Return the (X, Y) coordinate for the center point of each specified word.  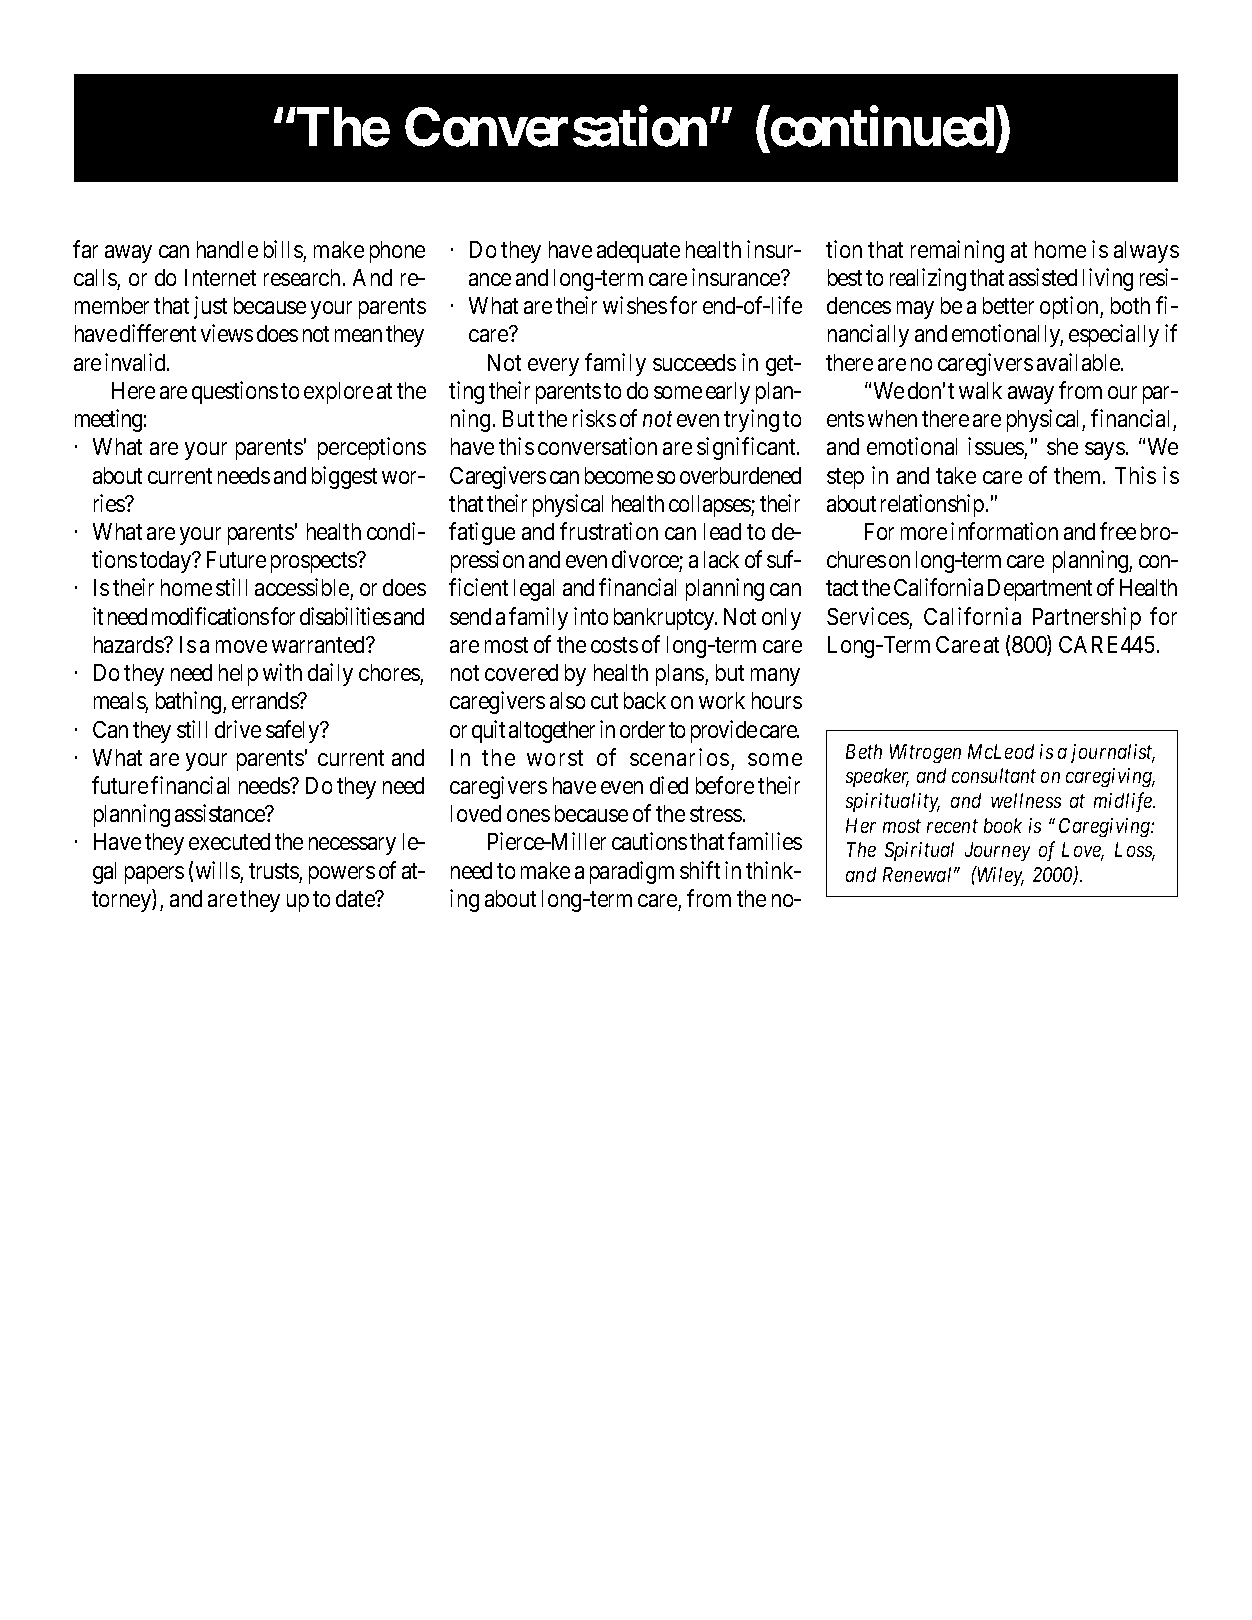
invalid (137, 362)
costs (614, 645)
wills (218, 870)
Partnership (1087, 618)
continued (882, 127)
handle (227, 249)
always (1146, 252)
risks (594, 418)
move (241, 646)
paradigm (632, 872)
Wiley (1000, 876)
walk (980, 390)
